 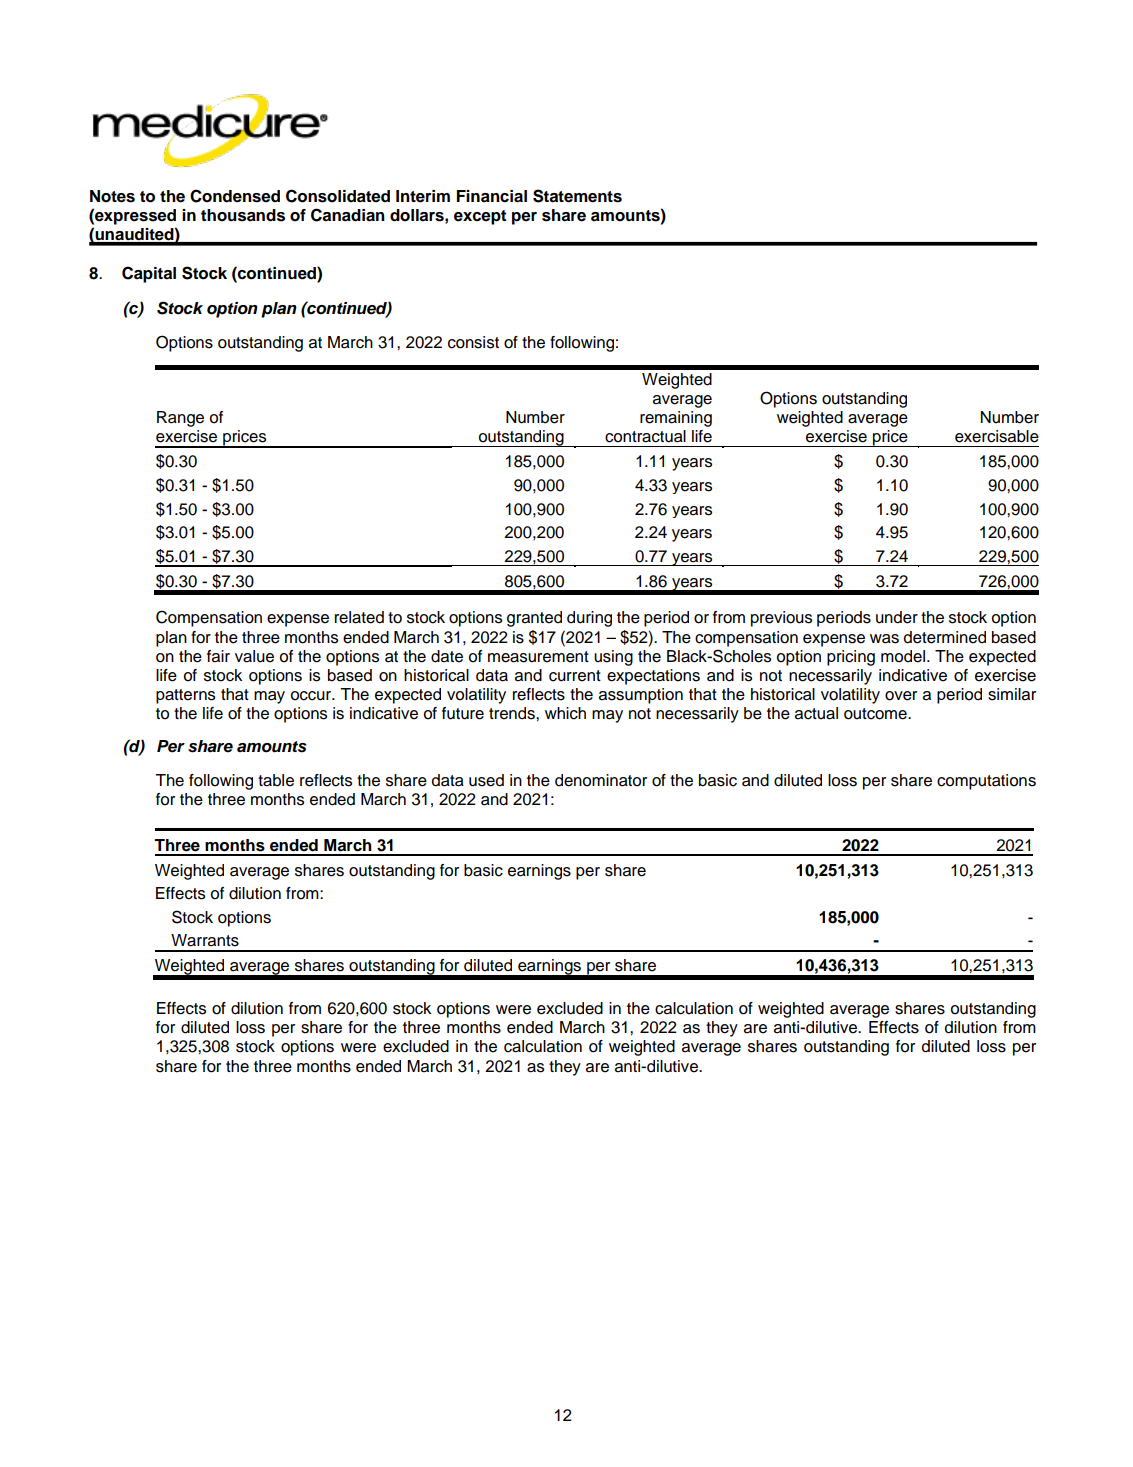 I want to click on Warrants, so click(x=205, y=940).
